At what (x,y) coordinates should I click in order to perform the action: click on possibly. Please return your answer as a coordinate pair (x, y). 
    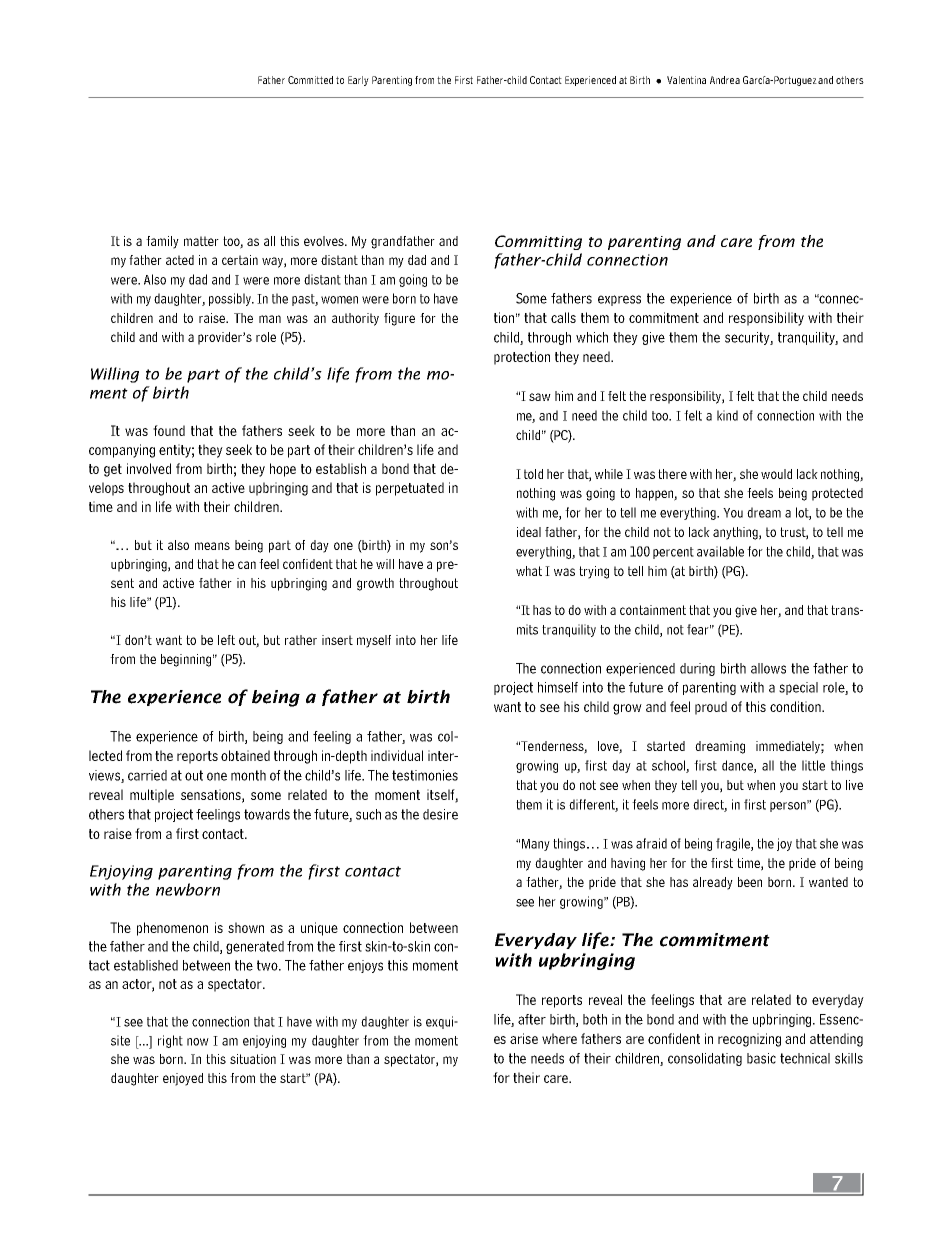
    Looking at the image, I should click on (231, 299).
